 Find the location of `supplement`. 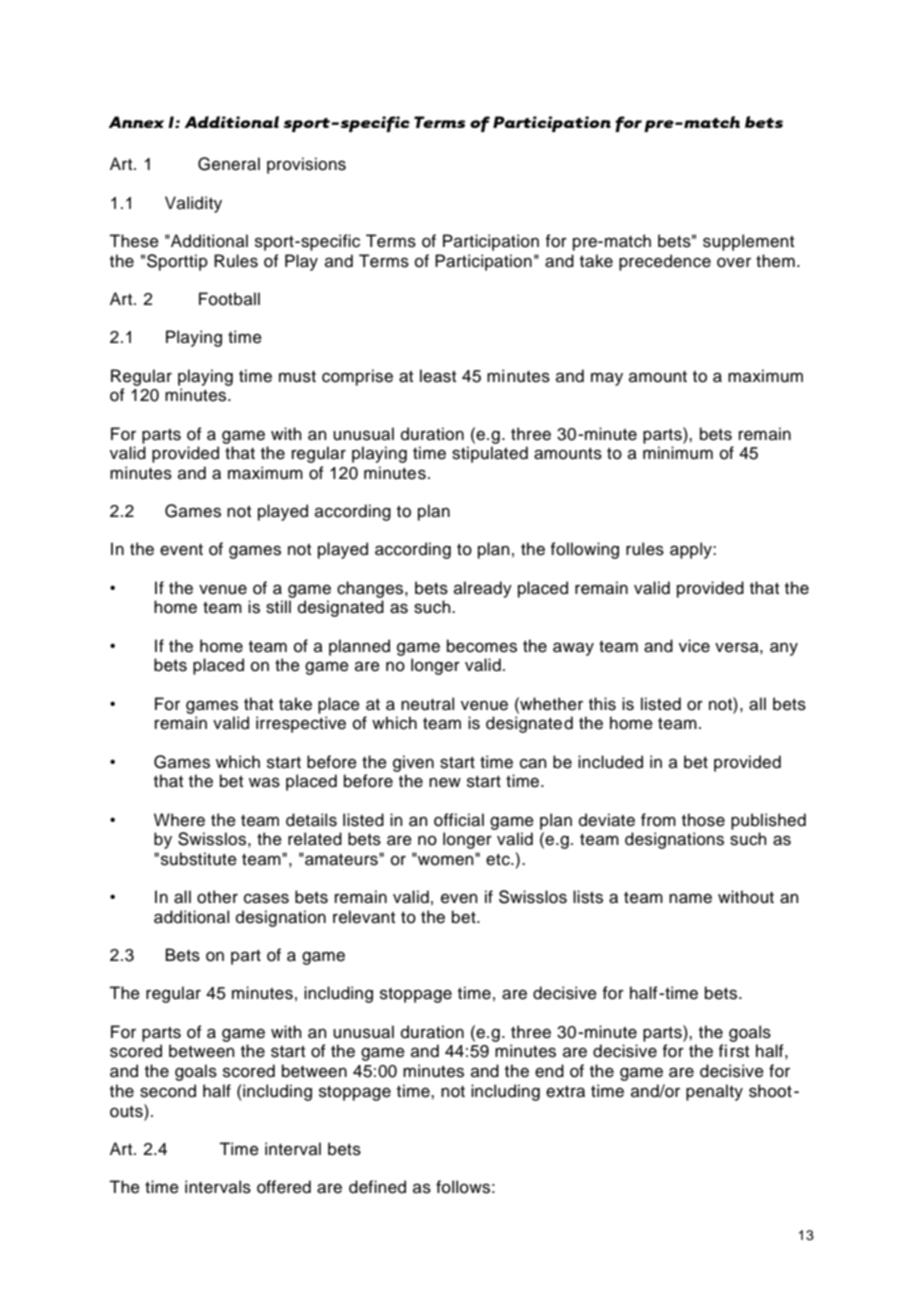

supplement is located at coordinates (748, 242).
